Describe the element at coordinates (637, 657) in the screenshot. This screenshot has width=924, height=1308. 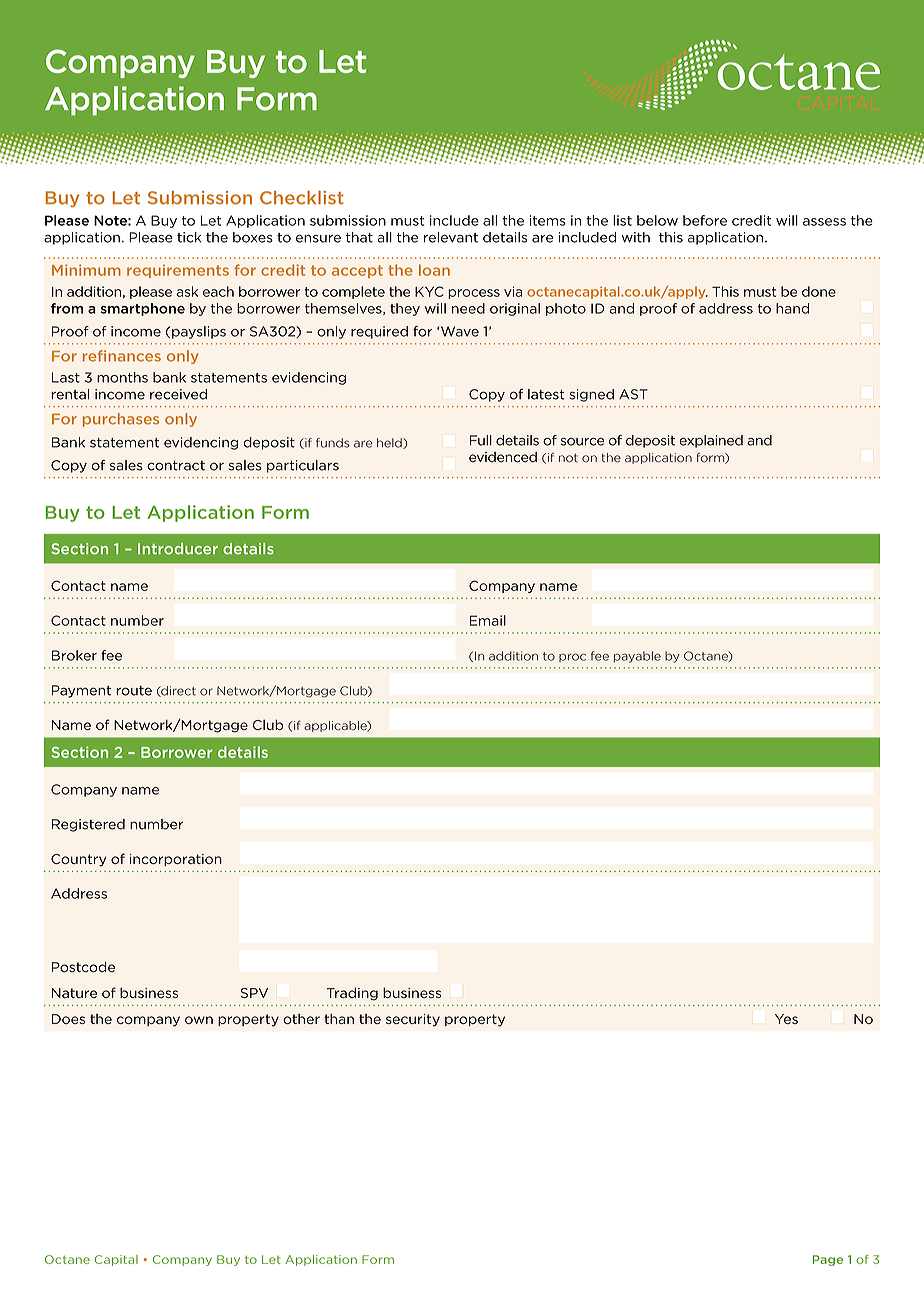
I see `payable` at that location.
